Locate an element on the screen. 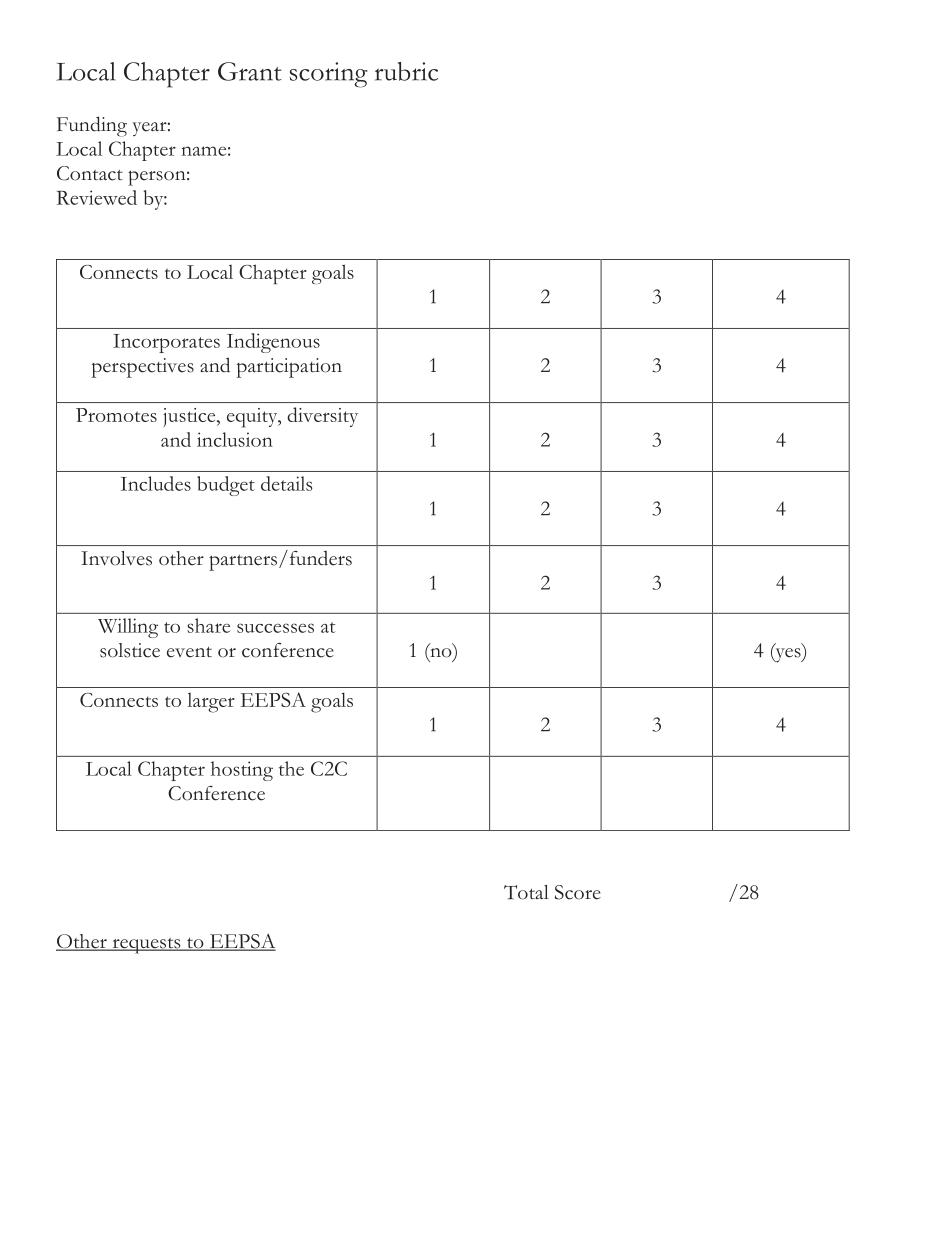  hosting is located at coordinates (242, 771).
